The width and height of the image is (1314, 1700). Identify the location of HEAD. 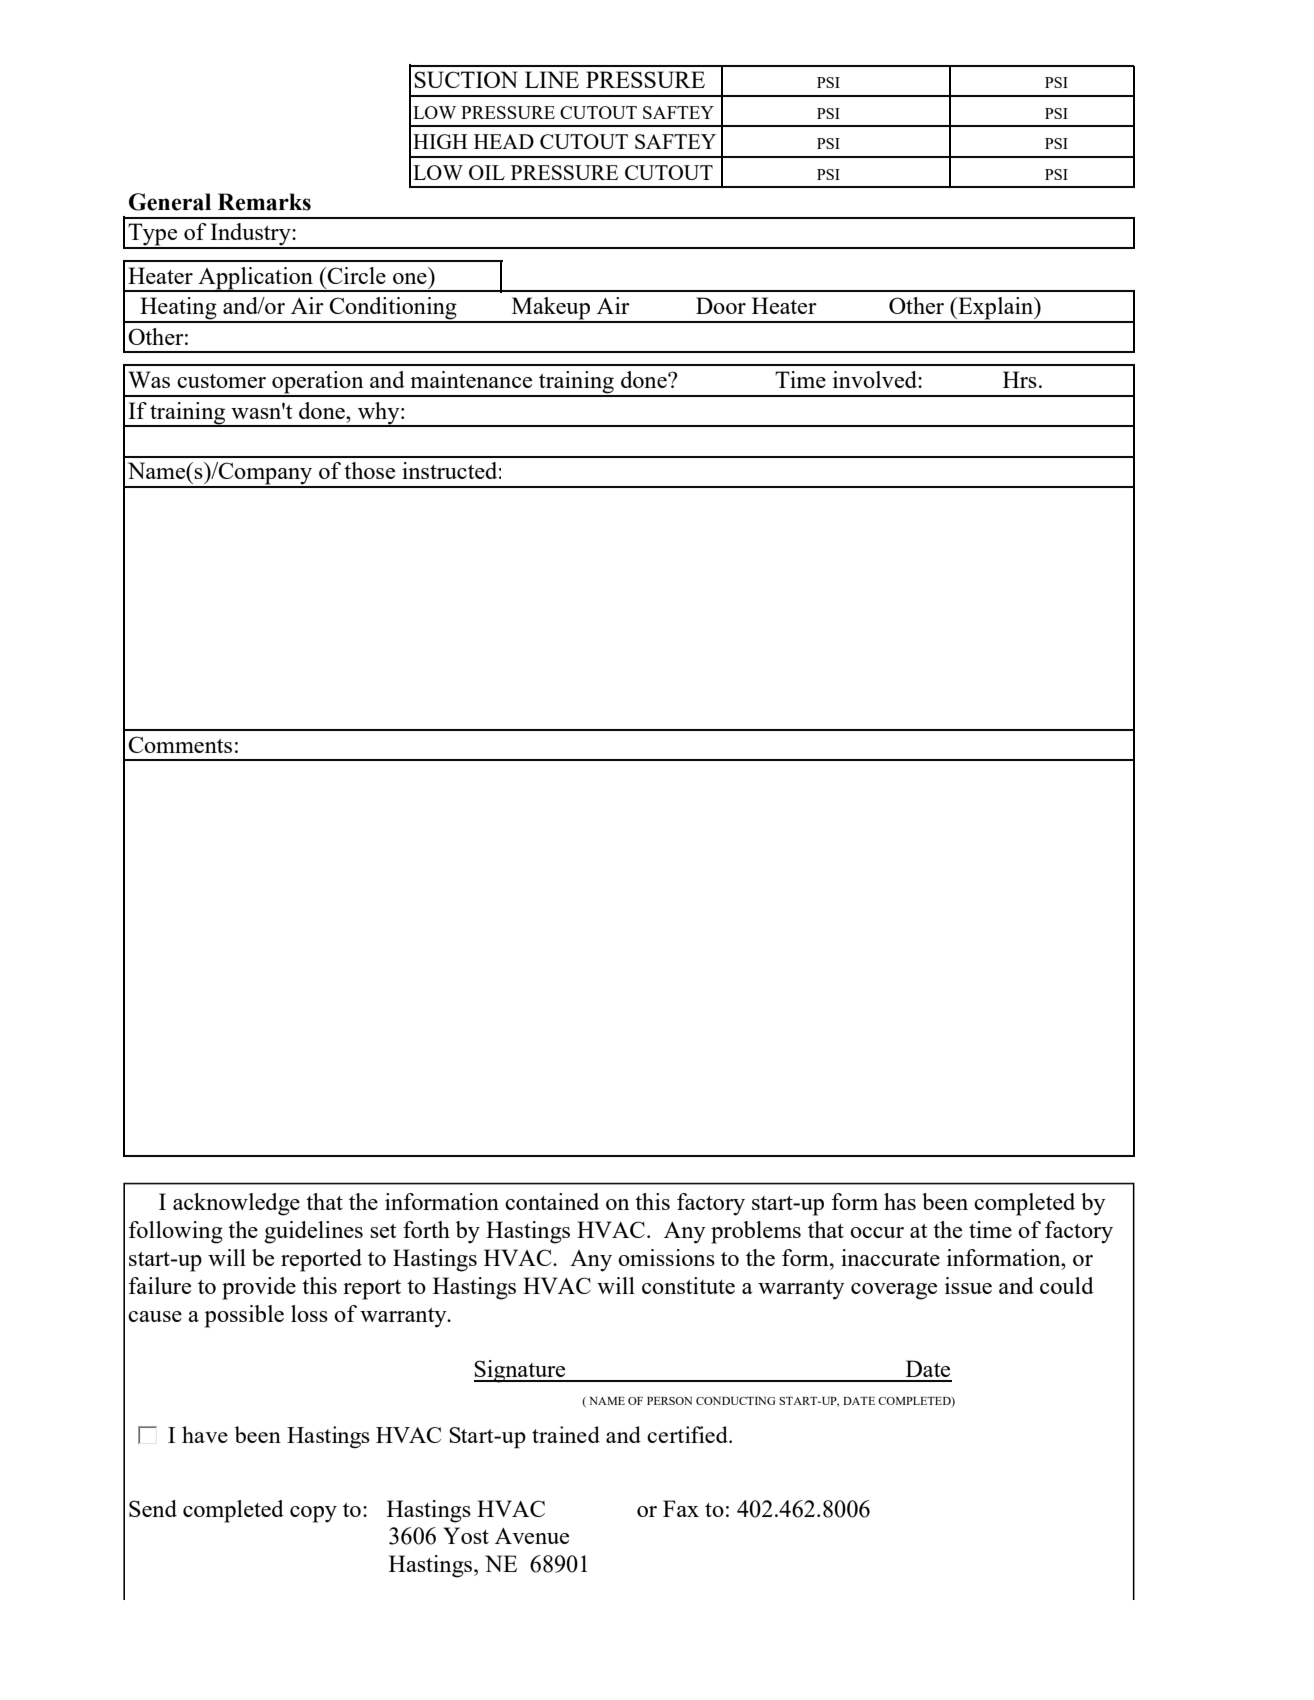
(504, 141).
